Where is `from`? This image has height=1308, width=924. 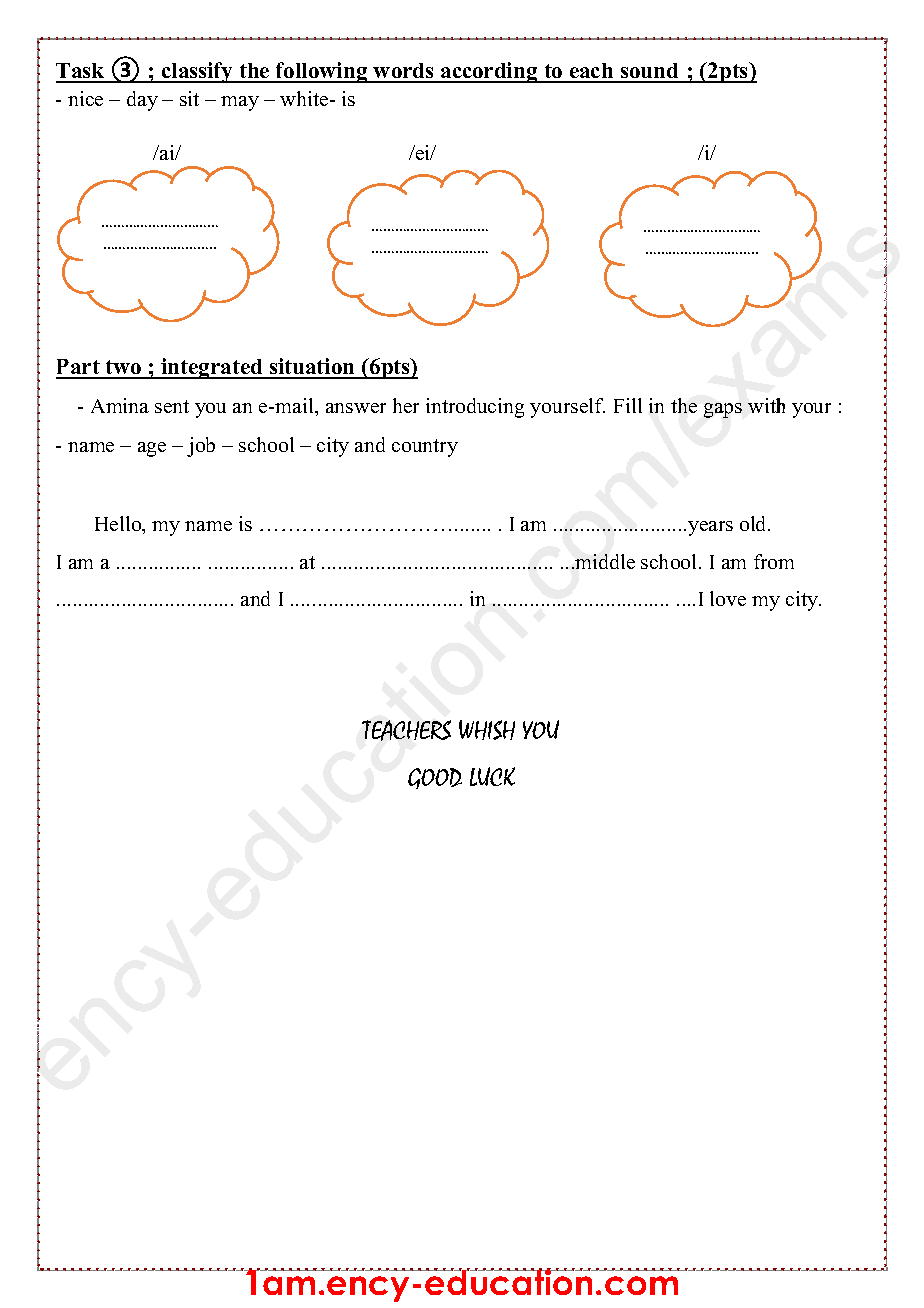 from is located at coordinates (774, 561).
